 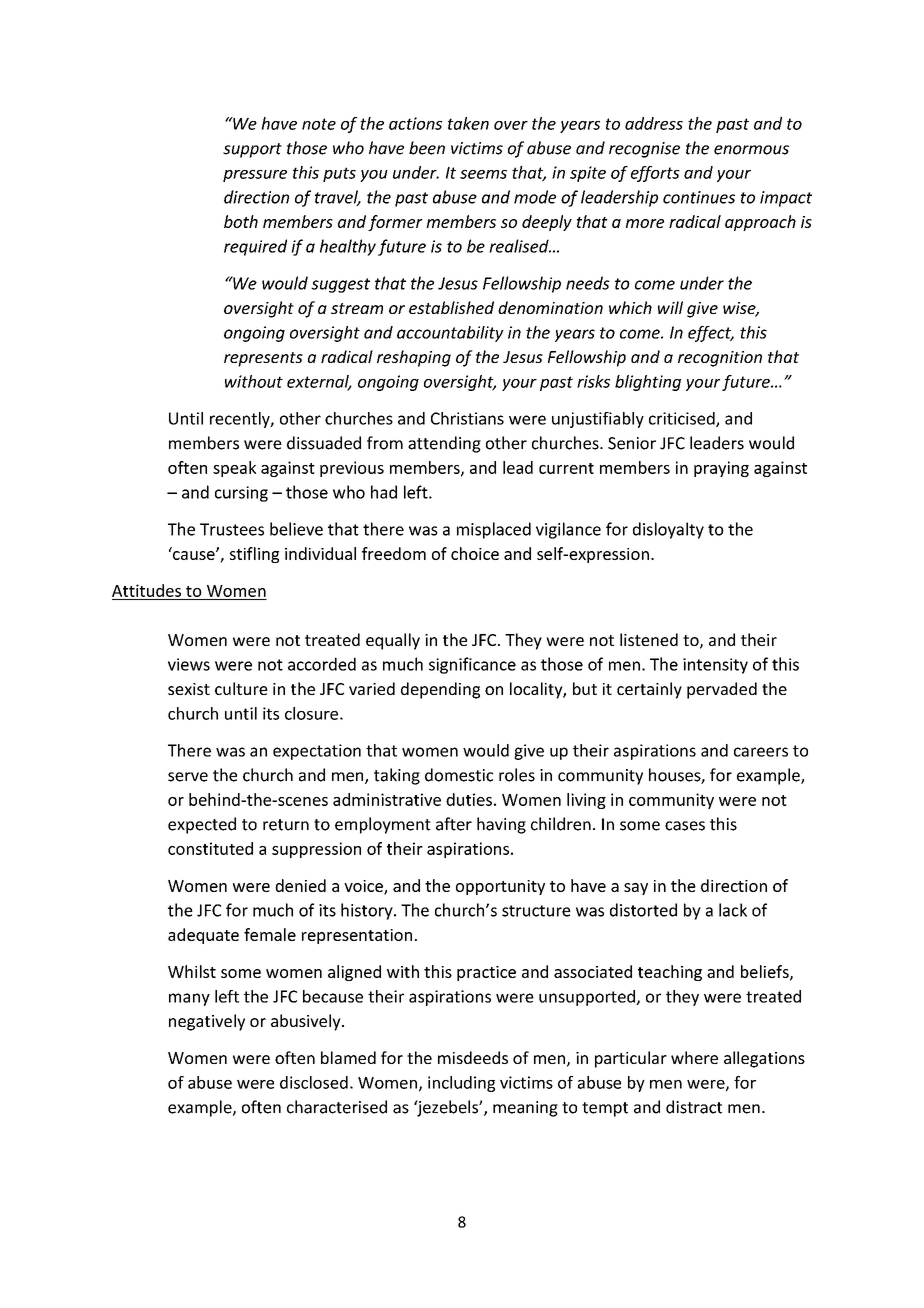 I want to click on enormous, so click(x=751, y=150).
